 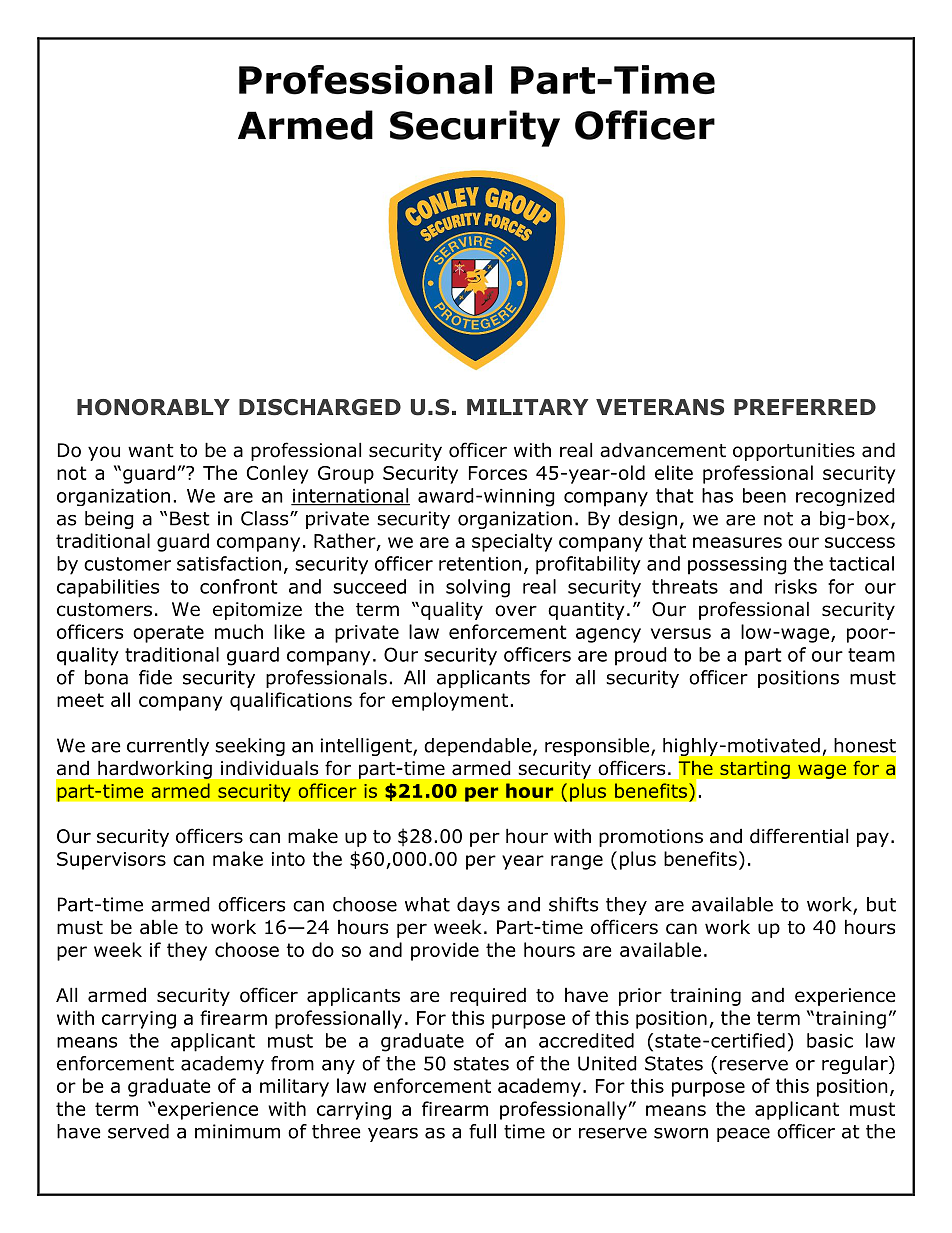 I want to click on HONORABLY, so click(x=153, y=407).
